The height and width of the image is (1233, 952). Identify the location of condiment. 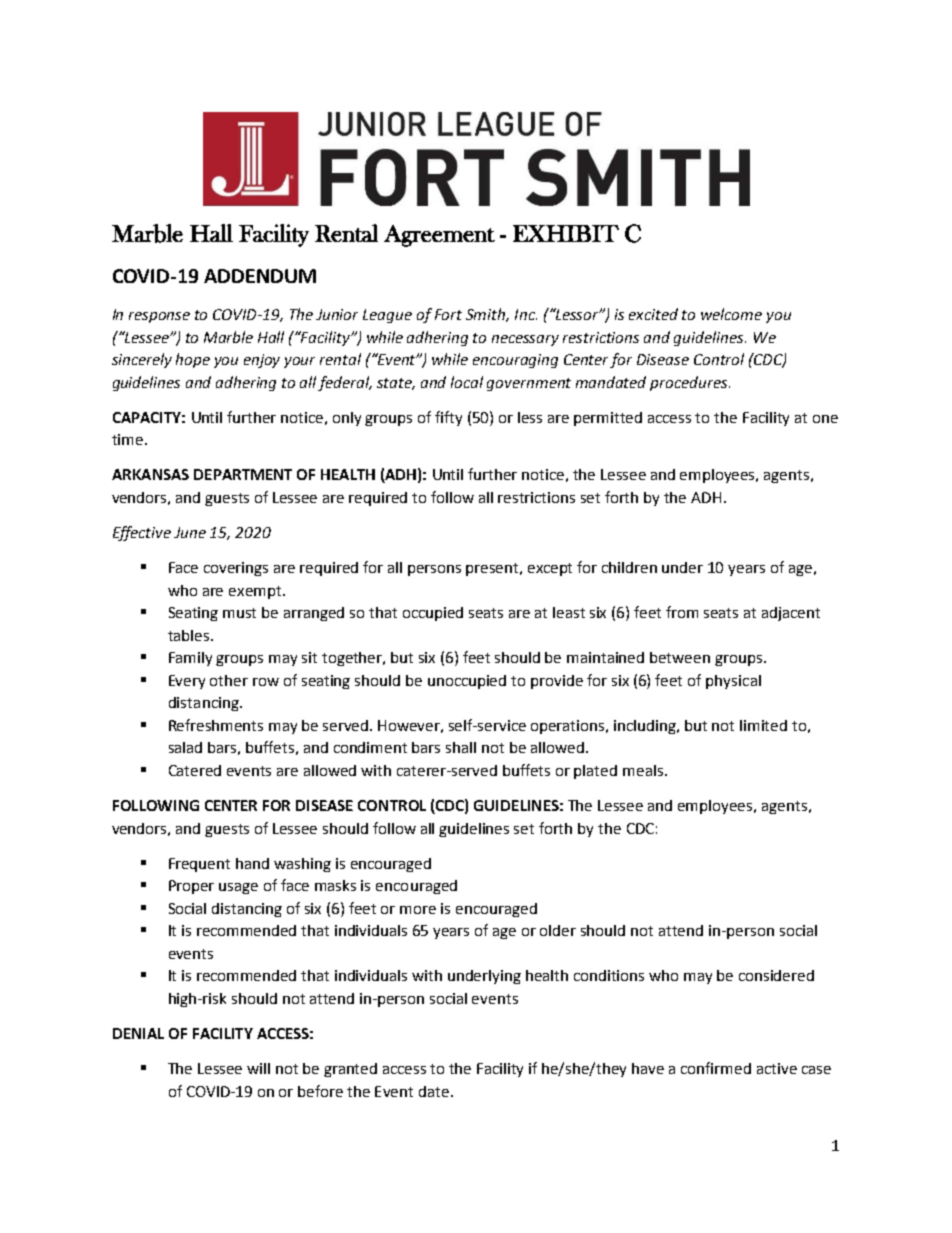
(370, 747).
